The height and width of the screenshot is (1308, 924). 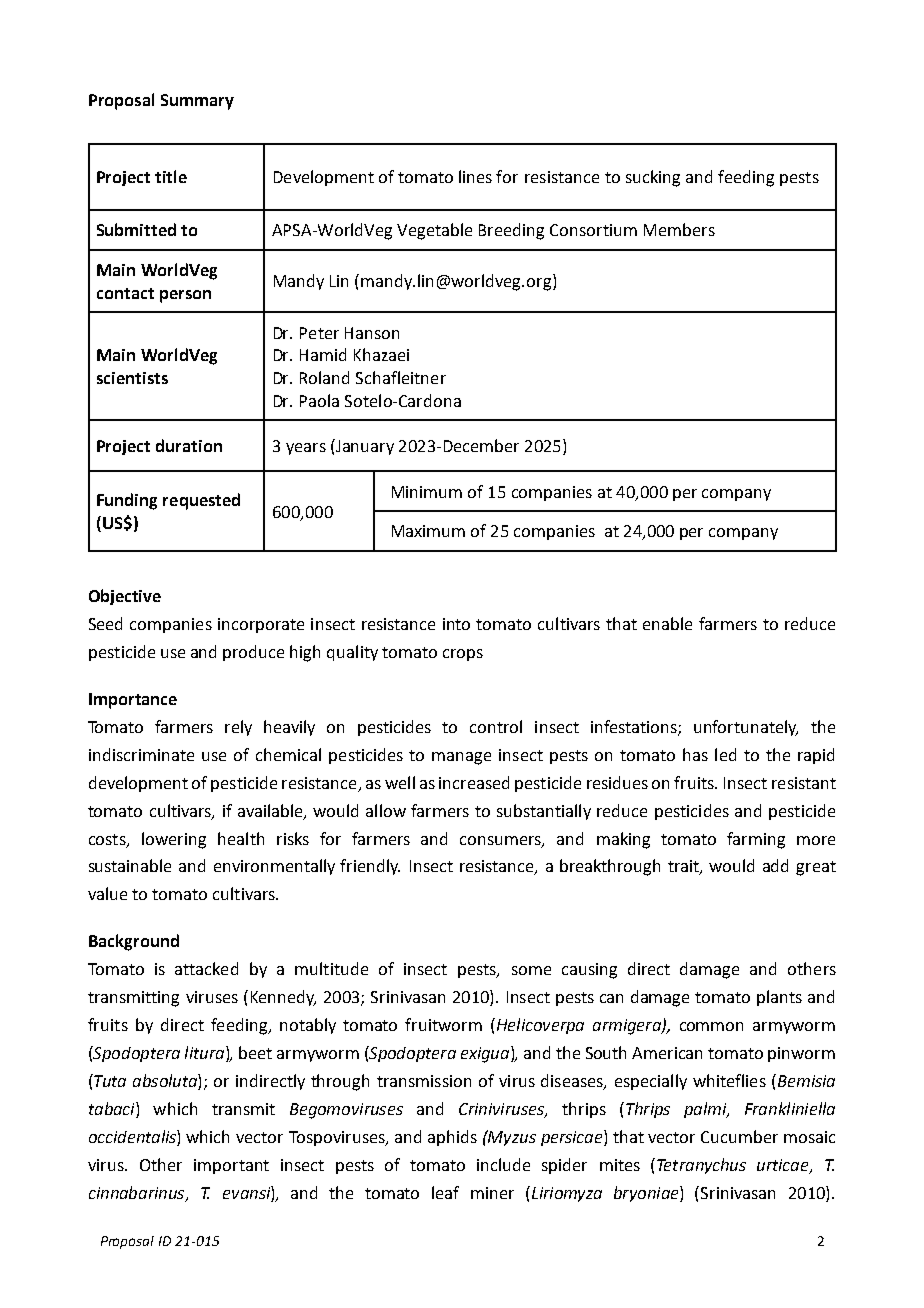 What do you see at coordinates (197, 102) in the screenshot?
I see `Summary` at bounding box center [197, 102].
